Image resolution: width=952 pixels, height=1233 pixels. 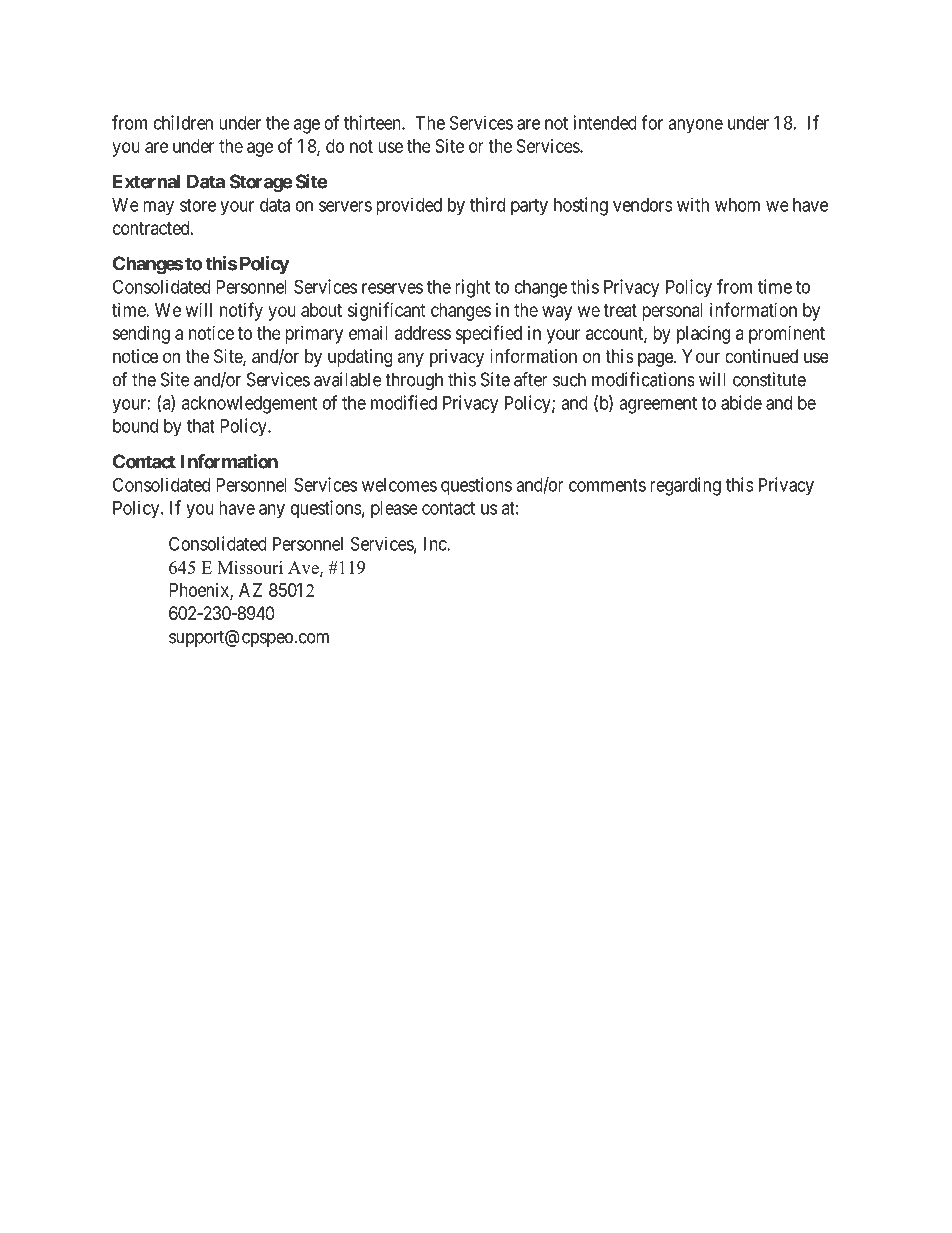 I want to click on anyone, so click(x=695, y=126).
